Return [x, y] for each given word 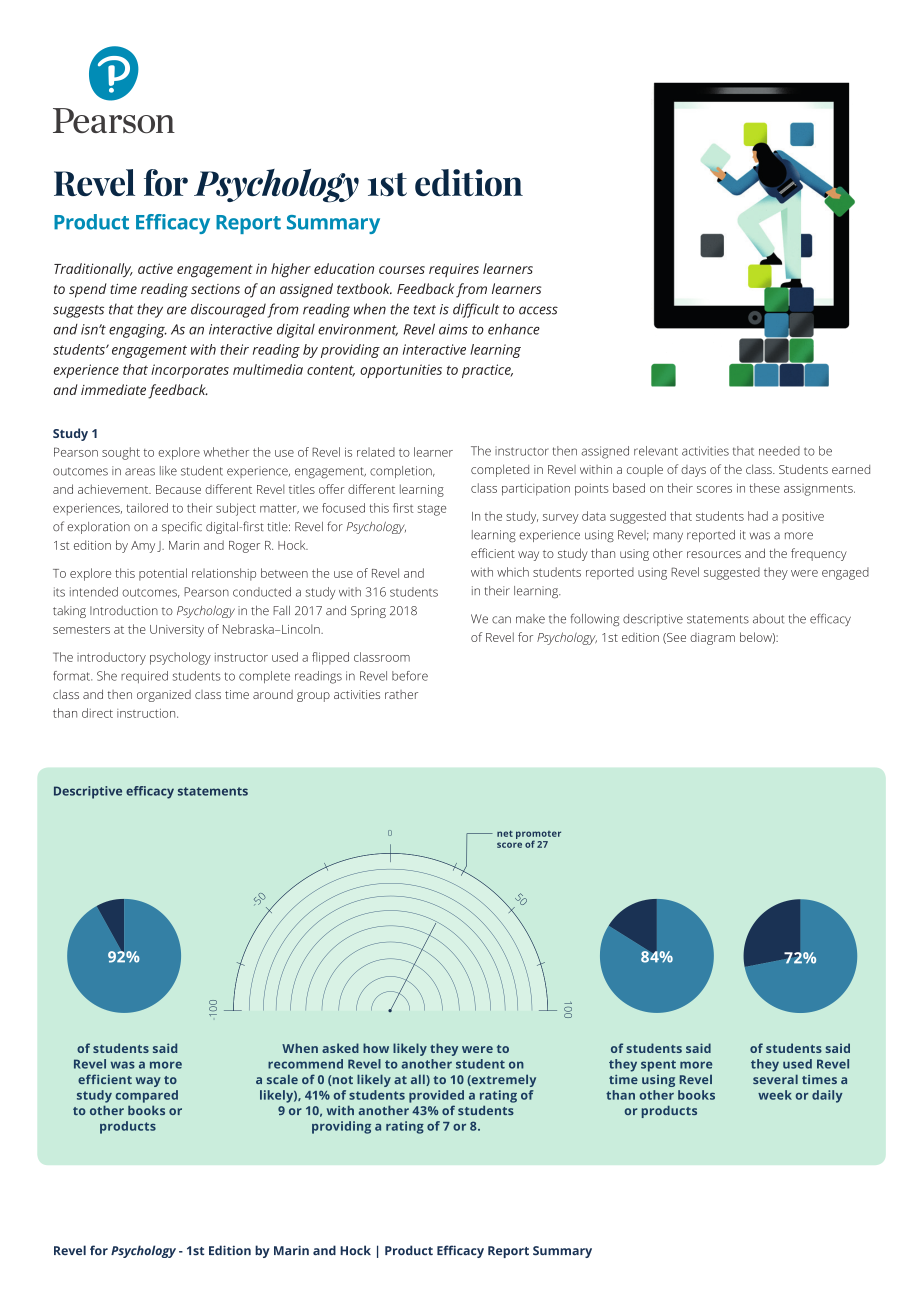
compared [147, 1096]
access [538, 310]
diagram [712, 639]
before [410, 676]
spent [658, 1066]
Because [178, 489]
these [764, 488]
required [144, 677]
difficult [476, 310]
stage [432, 510]
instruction [147, 713]
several [775, 1079]
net [505, 833]
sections [215, 289]
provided [436, 1096]
